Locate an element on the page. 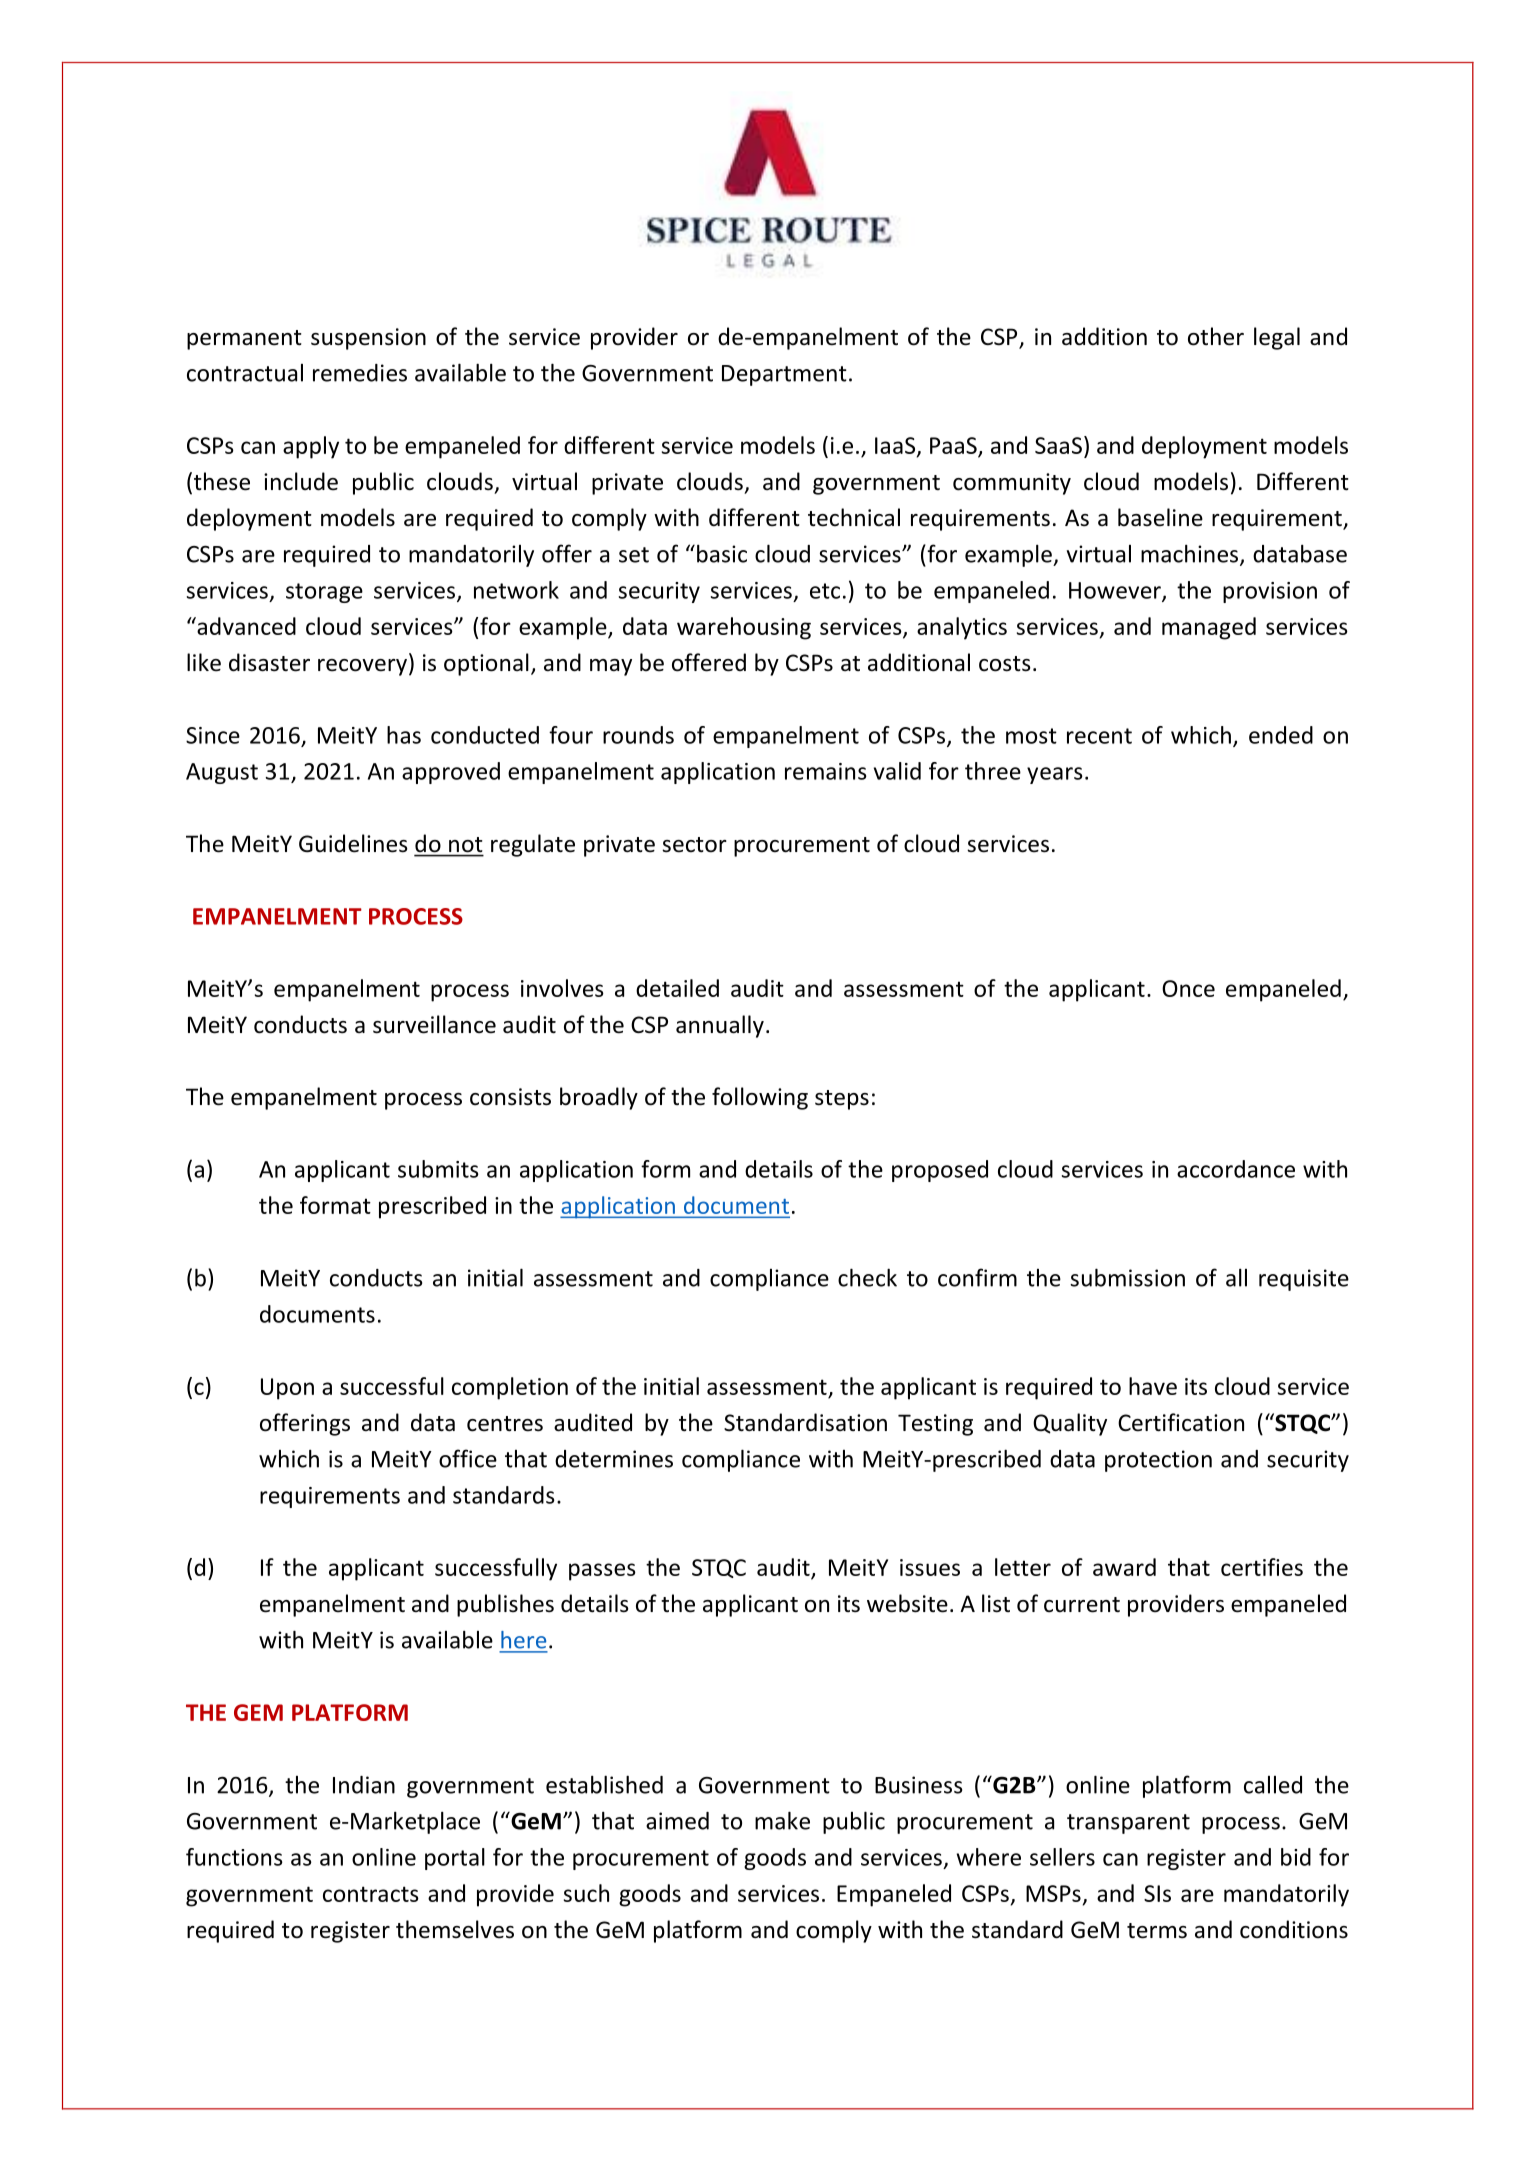 The width and height of the page is (1535, 2171). determines is located at coordinates (614, 1459).
